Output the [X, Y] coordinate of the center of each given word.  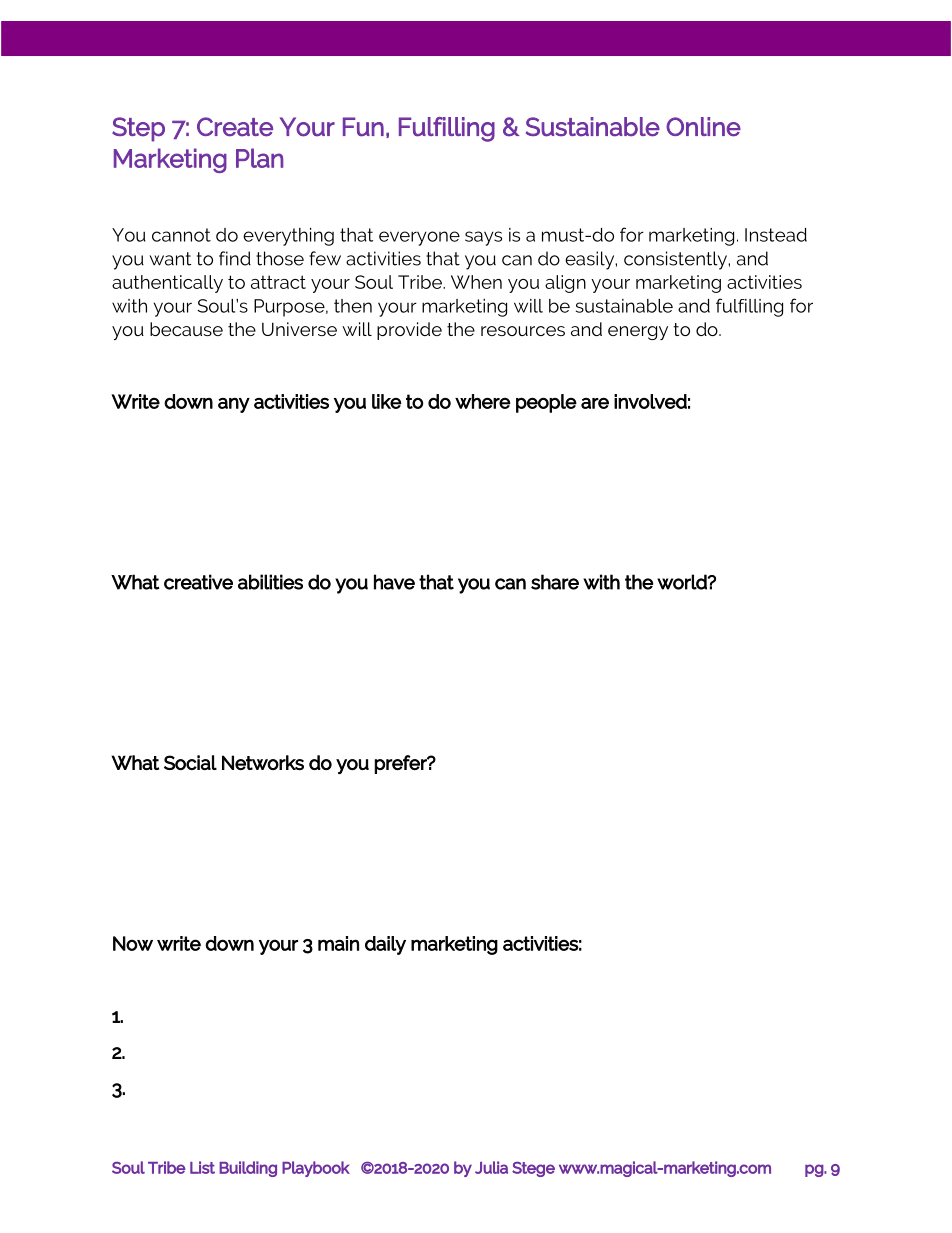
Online [703, 127]
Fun [363, 127]
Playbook [316, 1169]
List [202, 1167]
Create [235, 127]
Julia [491, 1167]
